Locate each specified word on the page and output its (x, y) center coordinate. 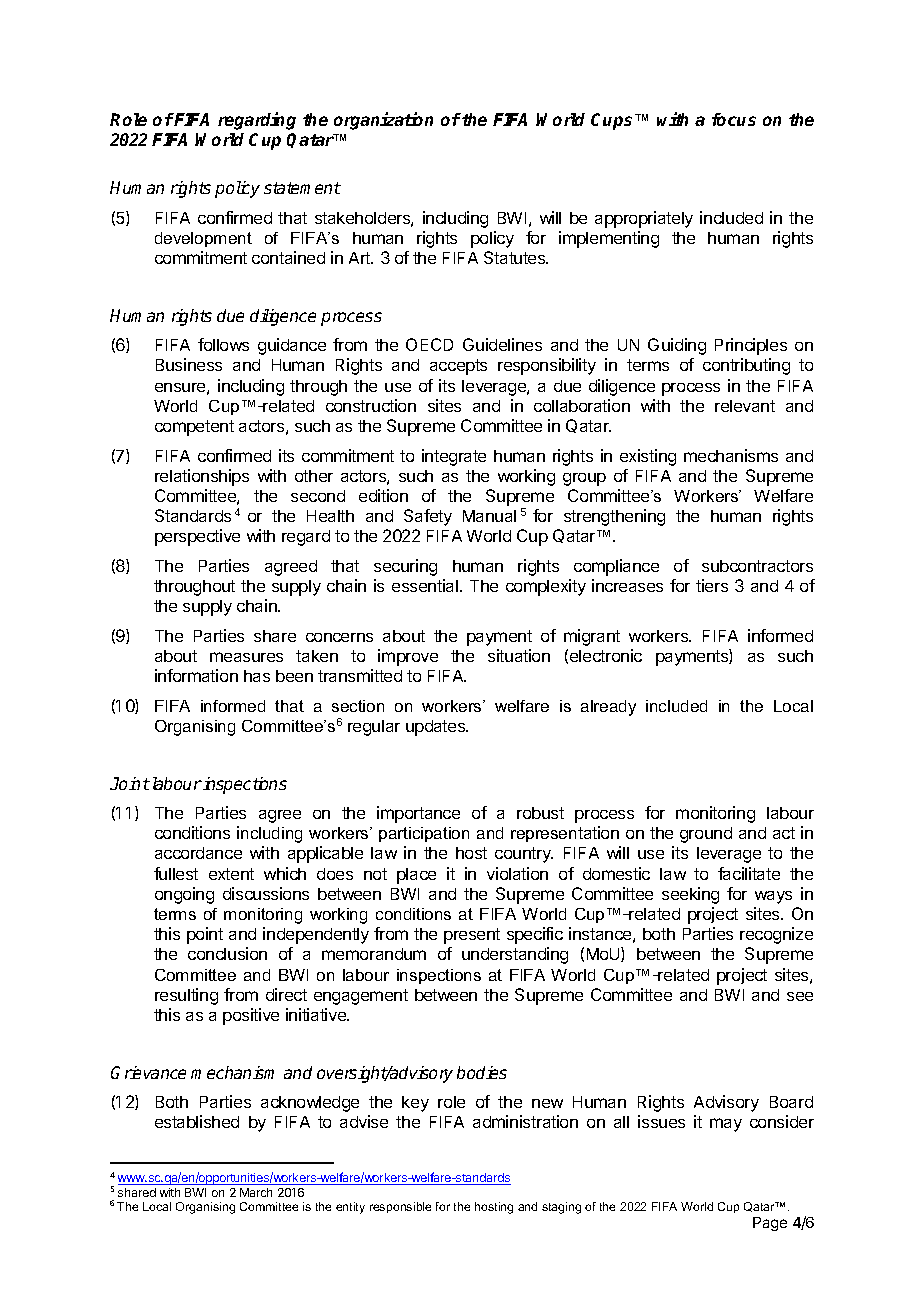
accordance (198, 853)
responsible (400, 1207)
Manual (489, 516)
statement (302, 188)
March (256, 1192)
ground (706, 835)
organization (383, 121)
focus (734, 119)
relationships (202, 477)
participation (424, 834)
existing (648, 457)
